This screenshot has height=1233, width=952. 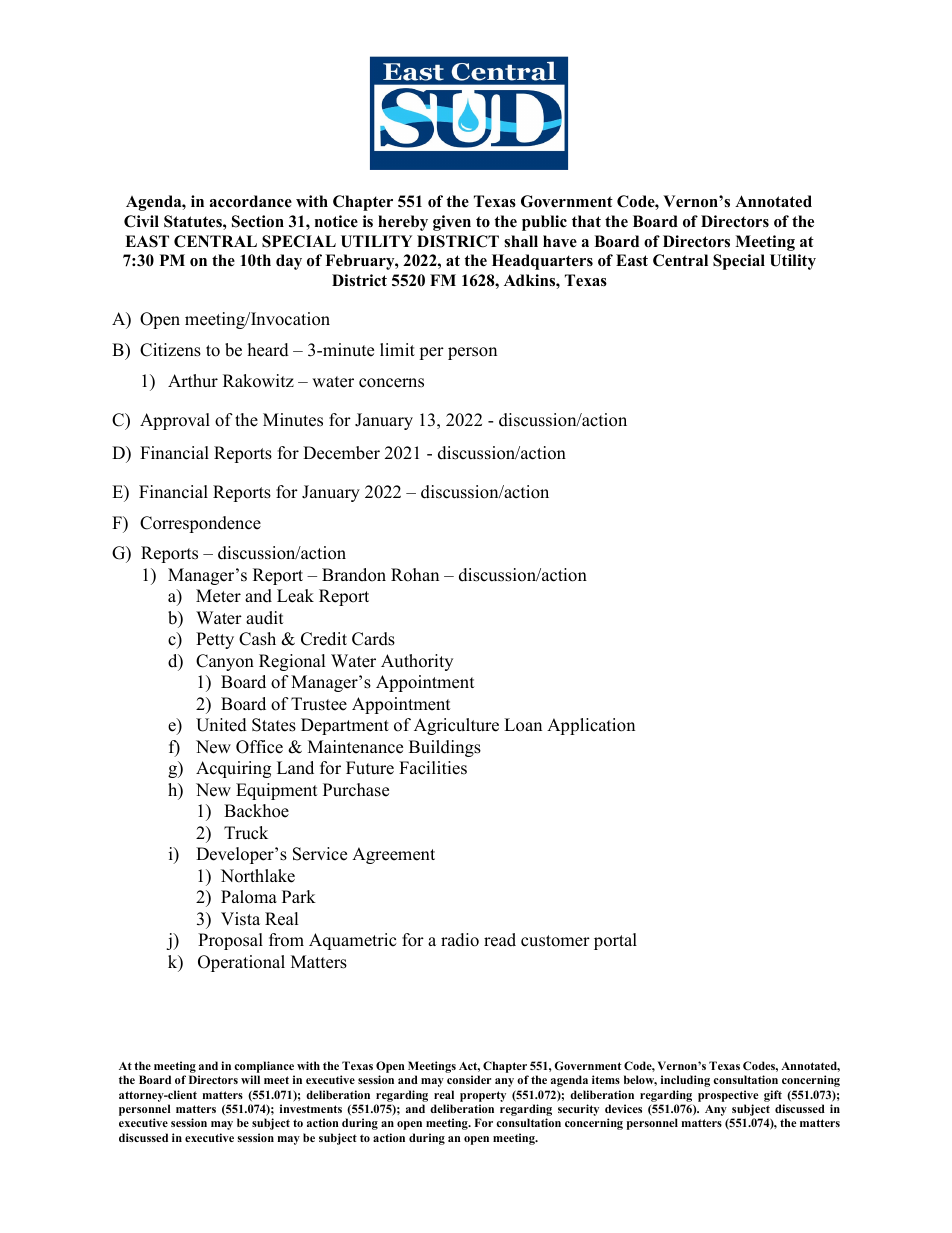 I want to click on Acquiring, so click(x=233, y=769).
